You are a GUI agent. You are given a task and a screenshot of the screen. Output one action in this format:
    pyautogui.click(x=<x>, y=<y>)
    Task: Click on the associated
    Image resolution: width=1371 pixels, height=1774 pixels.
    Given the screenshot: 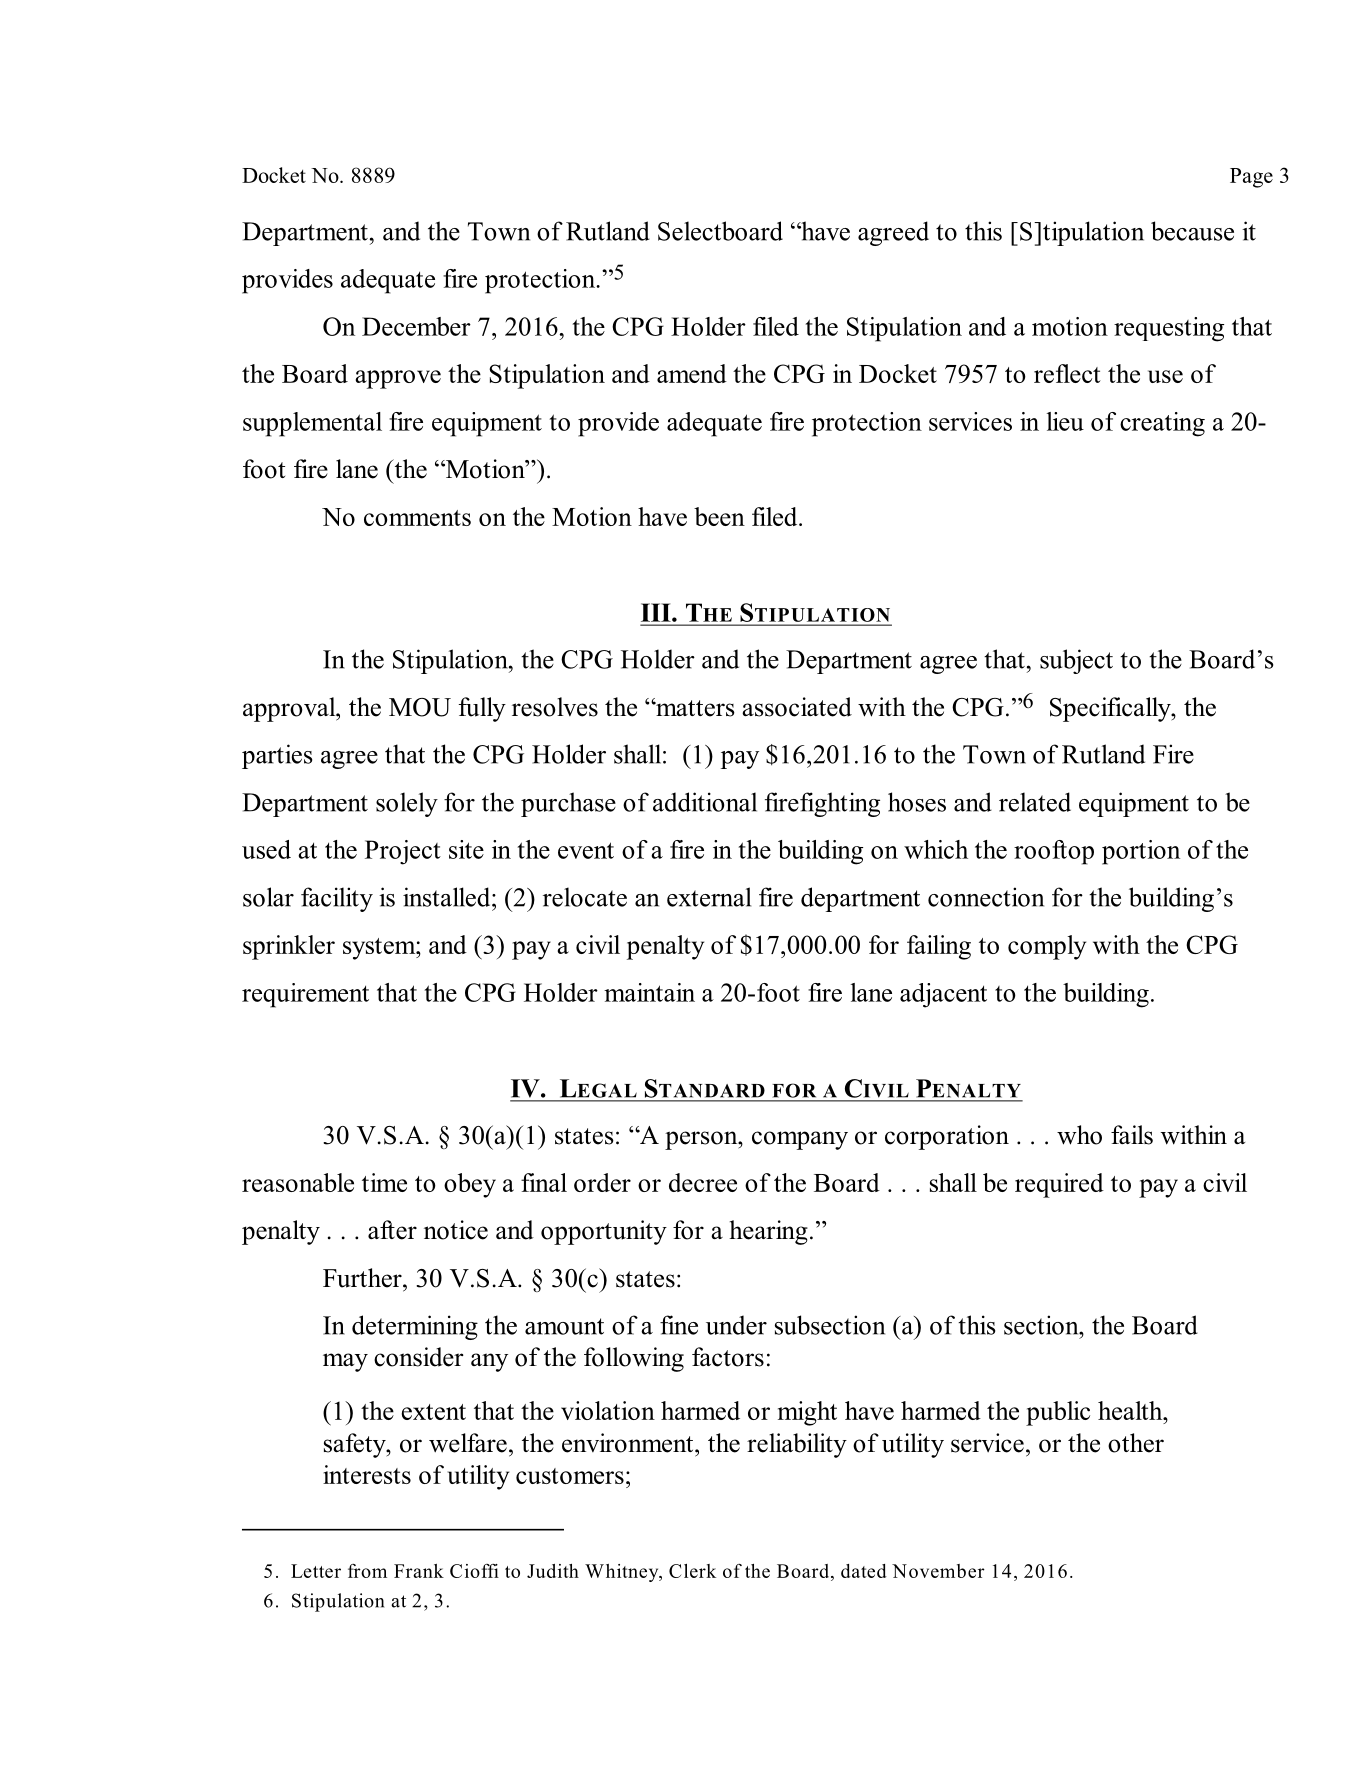 What is the action you would take?
    pyautogui.click(x=797, y=707)
